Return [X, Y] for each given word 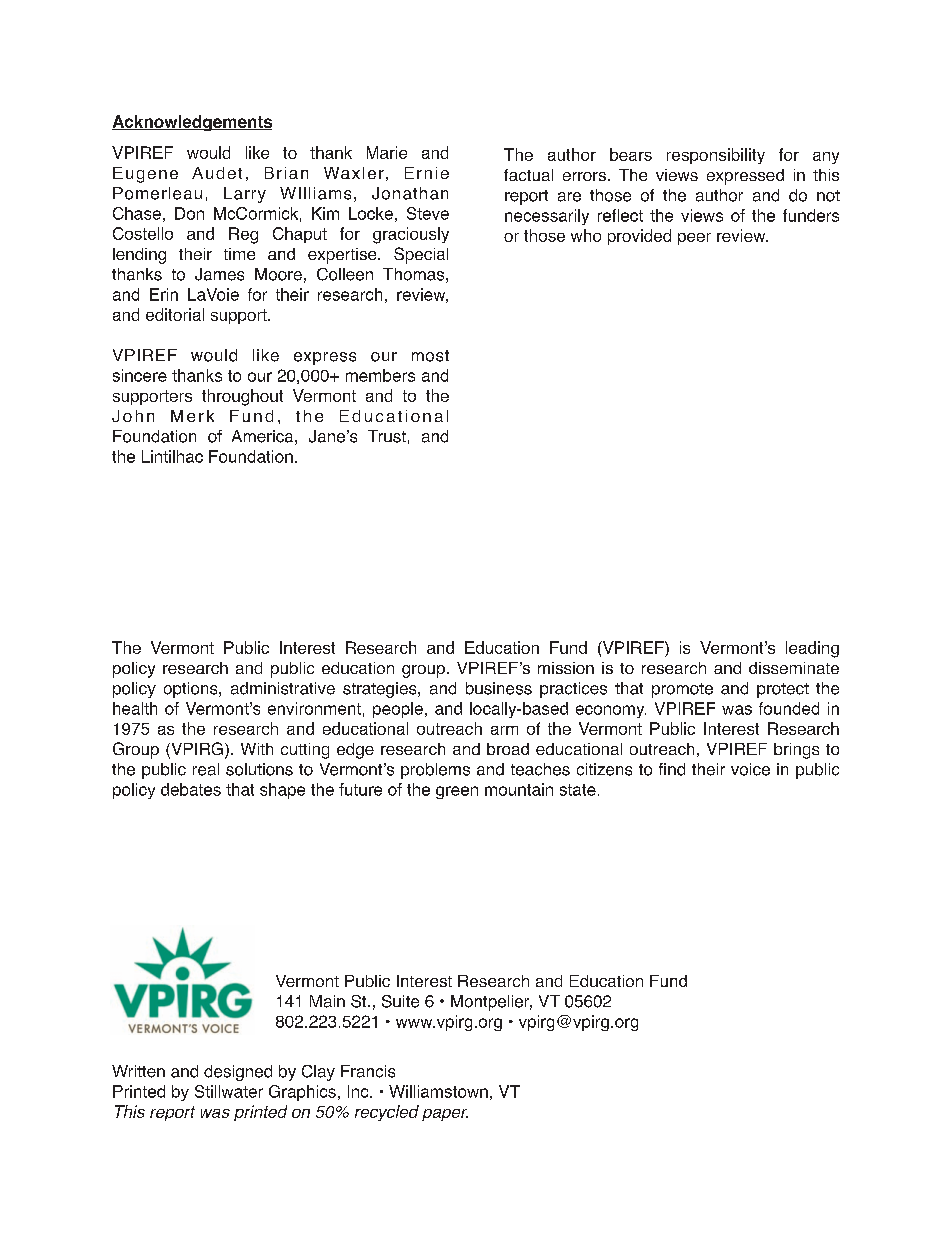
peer [694, 239]
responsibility [716, 156]
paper [445, 1115]
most [430, 356]
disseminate [794, 668]
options [192, 690]
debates [191, 789]
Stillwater [229, 1091]
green [457, 792]
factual [528, 175]
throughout [242, 397]
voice [750, 769]
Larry [245, 195]
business [499, 688]
